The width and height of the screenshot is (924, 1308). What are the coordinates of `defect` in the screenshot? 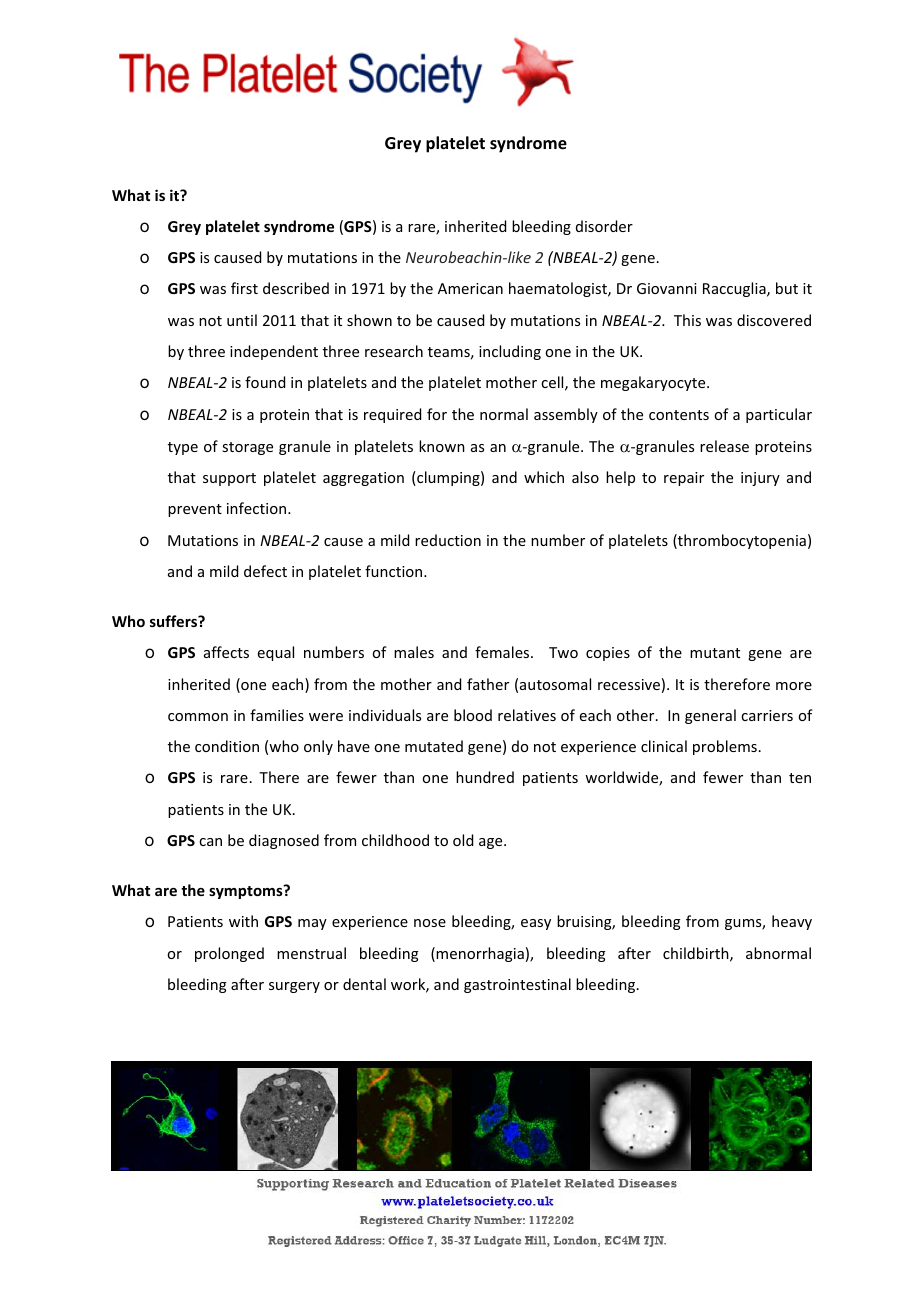 It's located at (265, 571).
